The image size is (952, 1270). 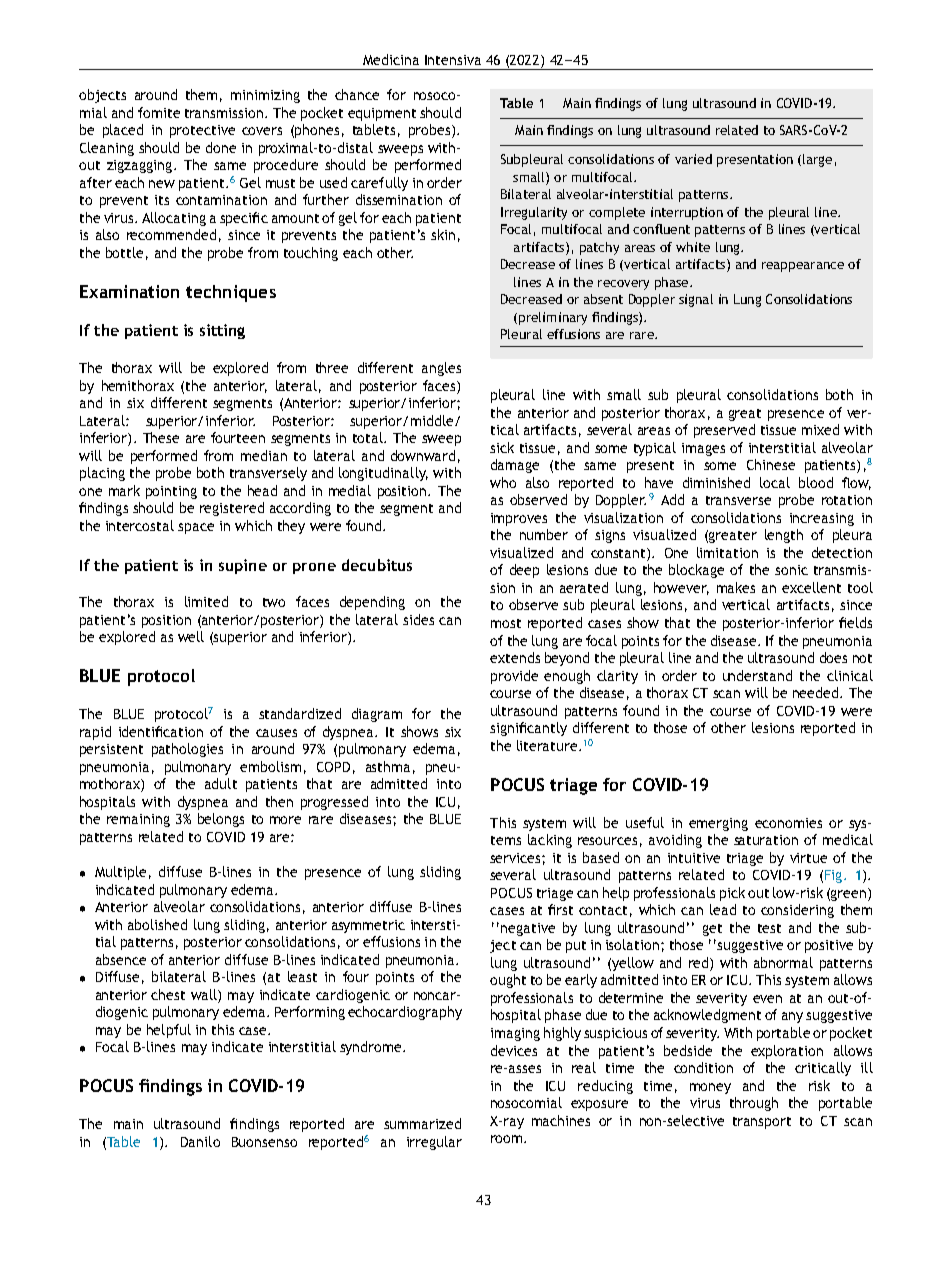 I want to click on large, so click(x=817, y=160).
